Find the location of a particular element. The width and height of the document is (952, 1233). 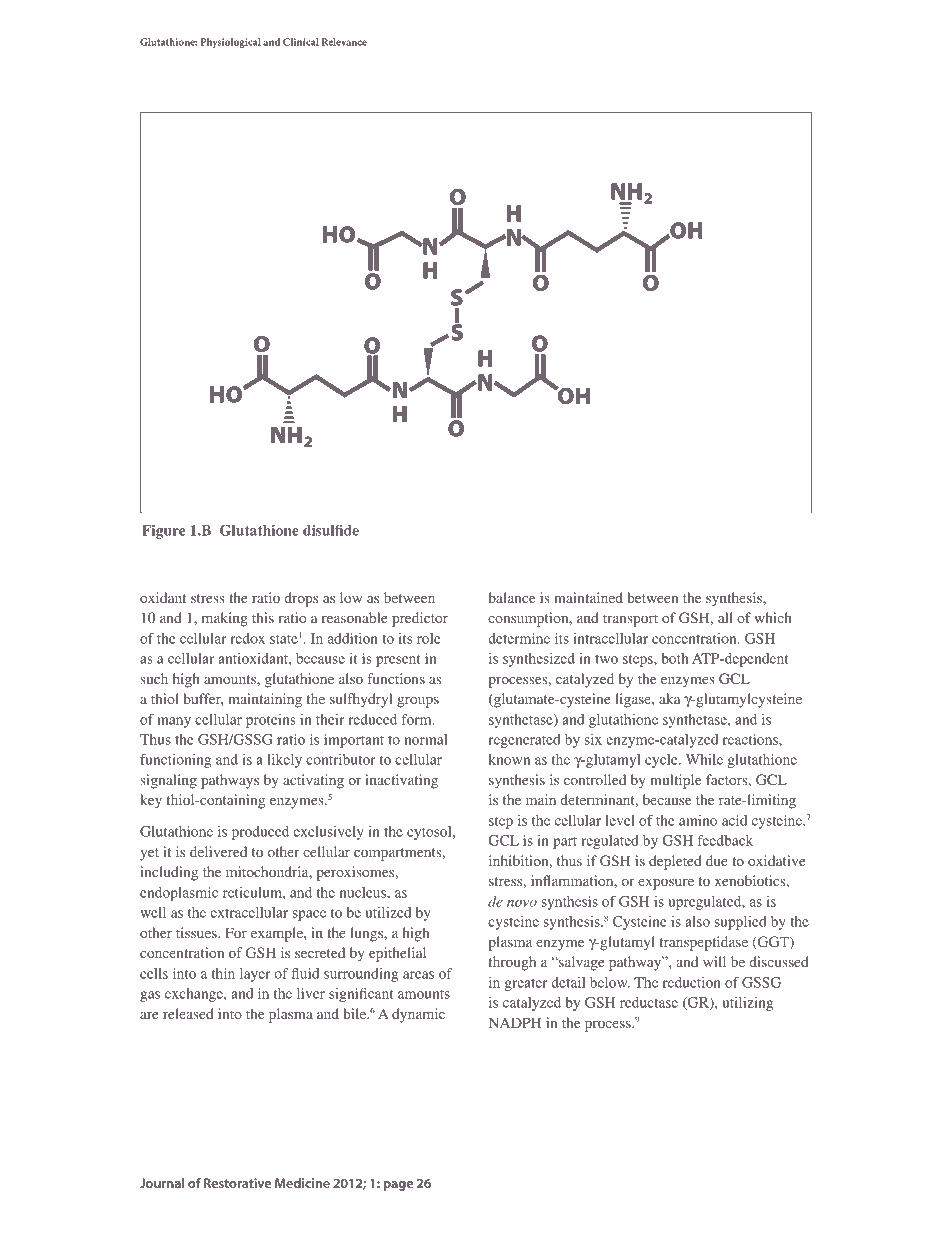

endoplasmic is located at coordinates (179, 894).
